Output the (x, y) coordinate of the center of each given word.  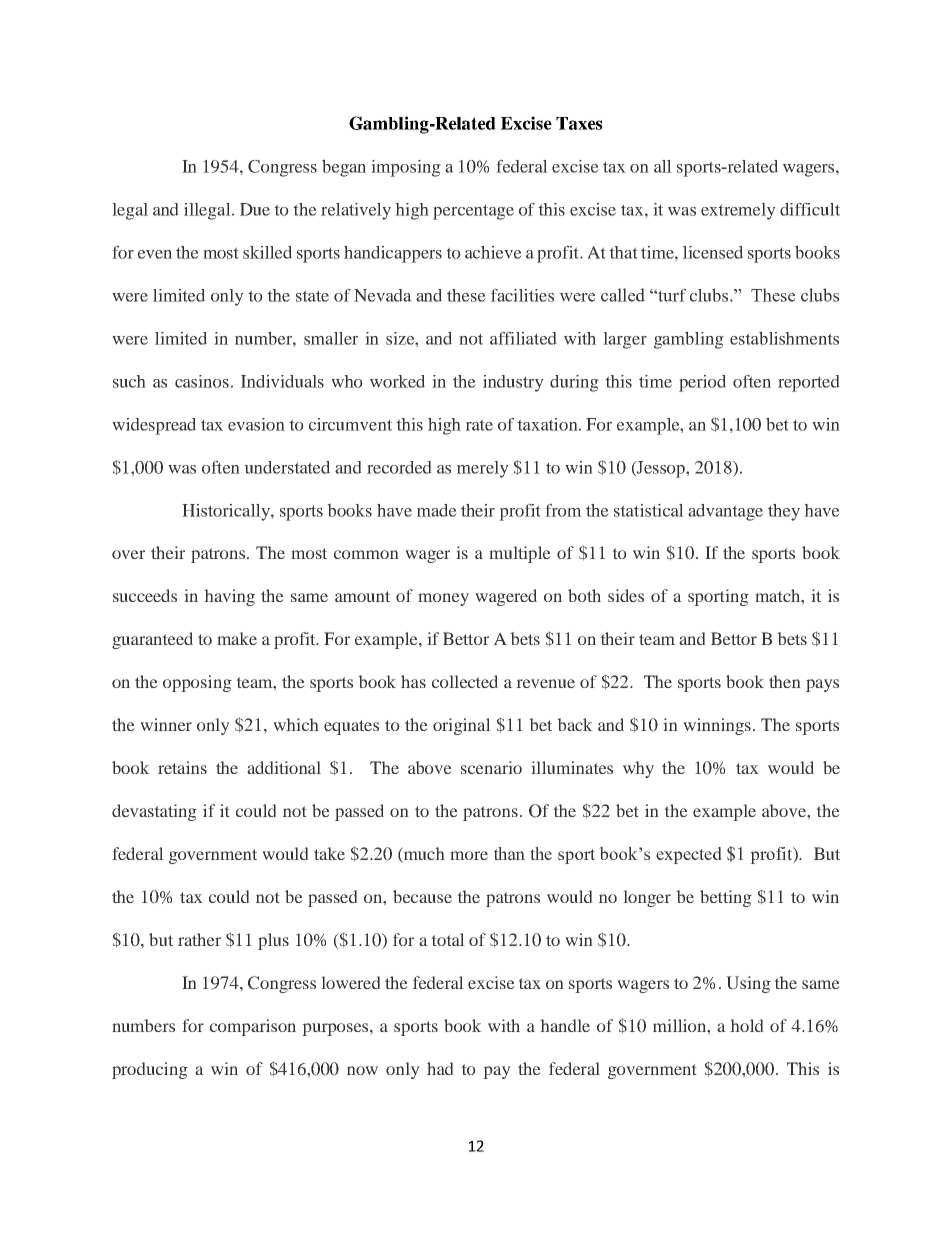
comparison (253, 1027)
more (469, 855)
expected (689, 855)
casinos (202, 381)
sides (626, 595)
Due (255, 209)
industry (513, 383)
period (702, 383)
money (443, 599)
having (229, 597)
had (440, 1068)
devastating (154, 812)
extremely (738, 211)
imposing (406, 168)
